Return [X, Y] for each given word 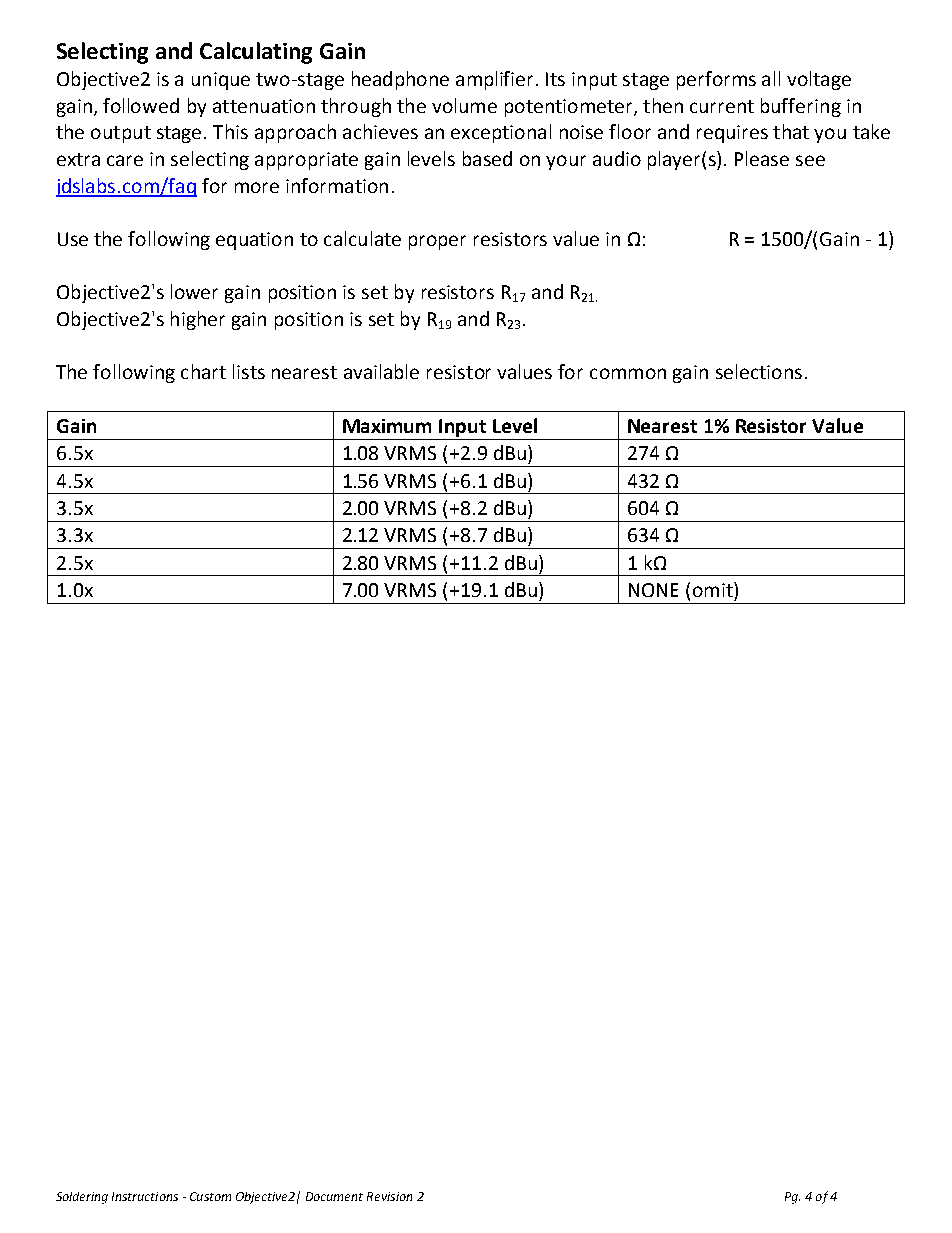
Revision [389, 1196]
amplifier [496, 80]
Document [334, 1196]
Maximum [387, 426]
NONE [653, 590]
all [771, 78]
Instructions [145, 1196]
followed [141, 105]
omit [714, 589]
